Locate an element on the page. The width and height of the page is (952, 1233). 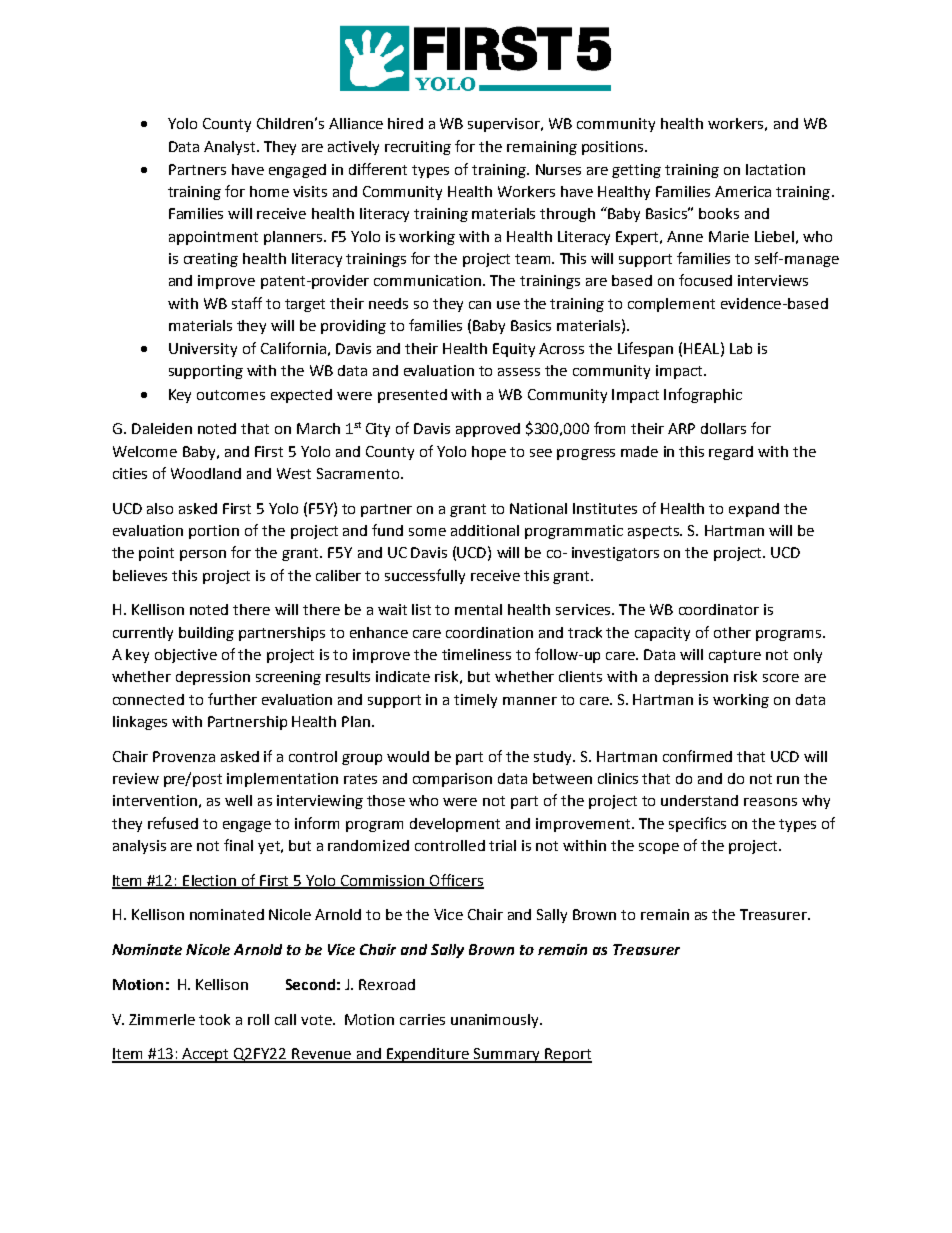
unanimously is located at coordinates (496, 1021).
